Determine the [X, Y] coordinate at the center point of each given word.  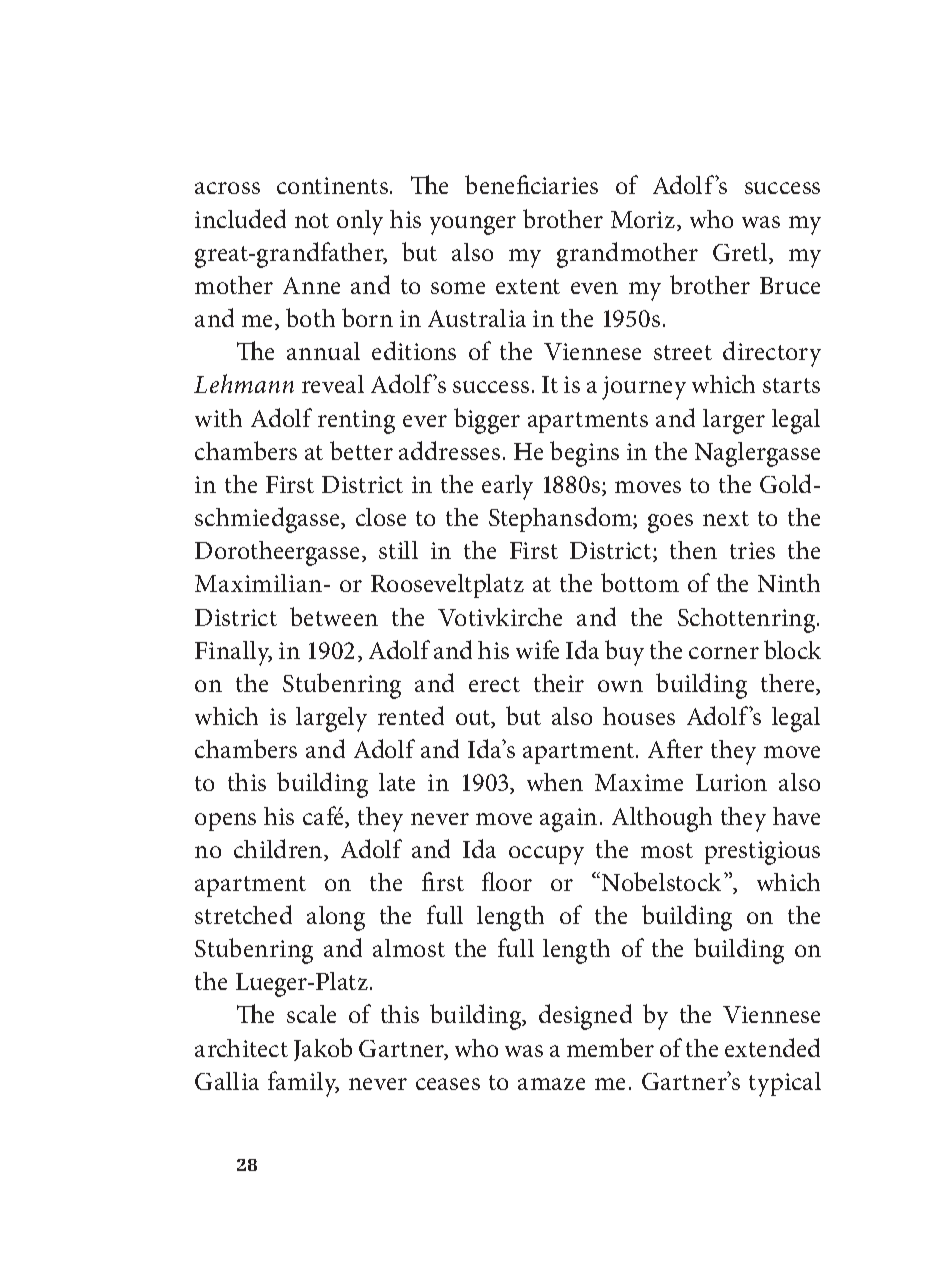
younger [473, 225]
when [555, 782]
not [312, 220]
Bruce [790, 285]
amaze [551, 1084]
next [726, 518]
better [361, 450]
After [675, 748]
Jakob [323, 1049]
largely [331, 719]
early [507, 487]
